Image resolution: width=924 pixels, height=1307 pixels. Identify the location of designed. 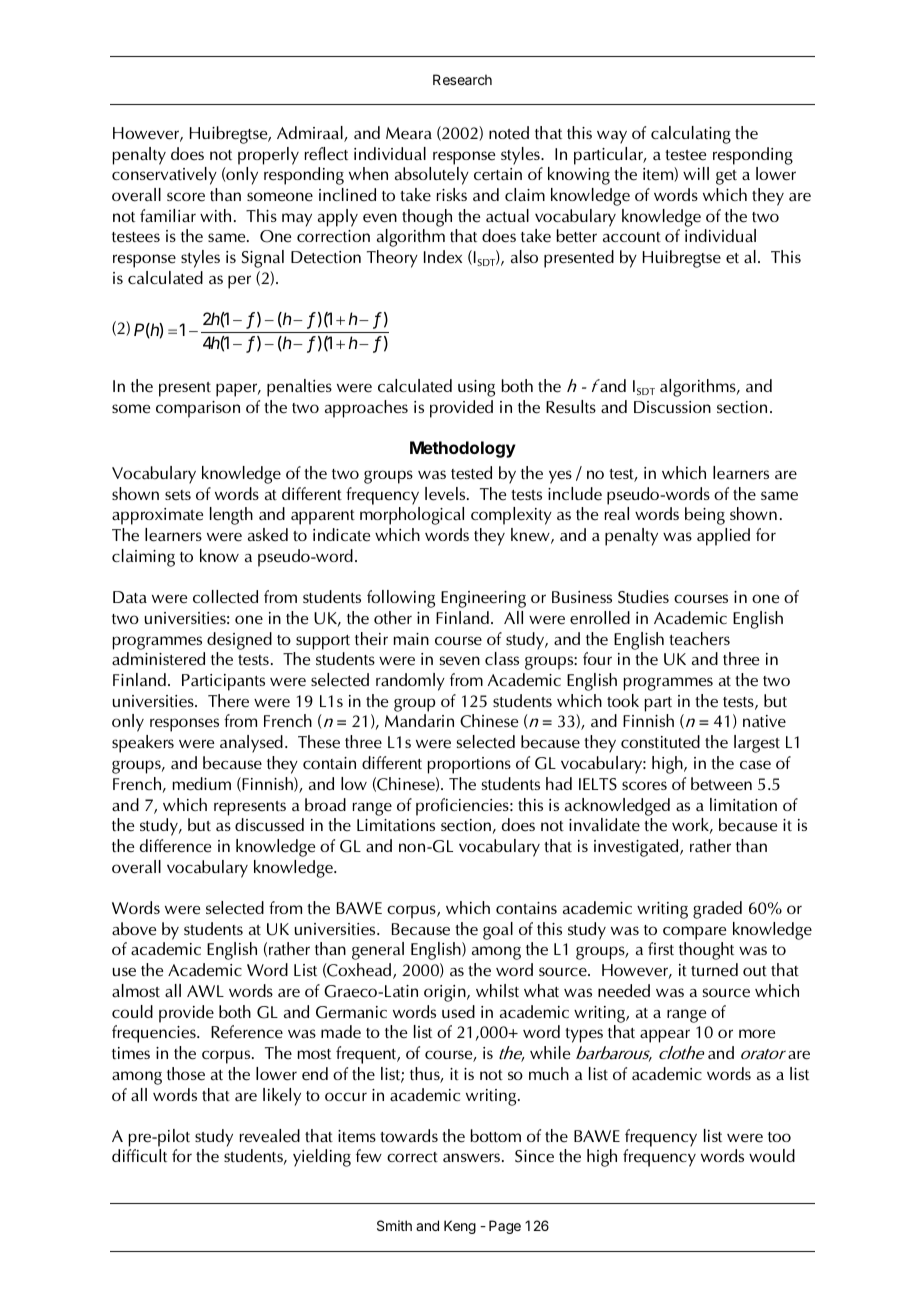
(239, 641).
